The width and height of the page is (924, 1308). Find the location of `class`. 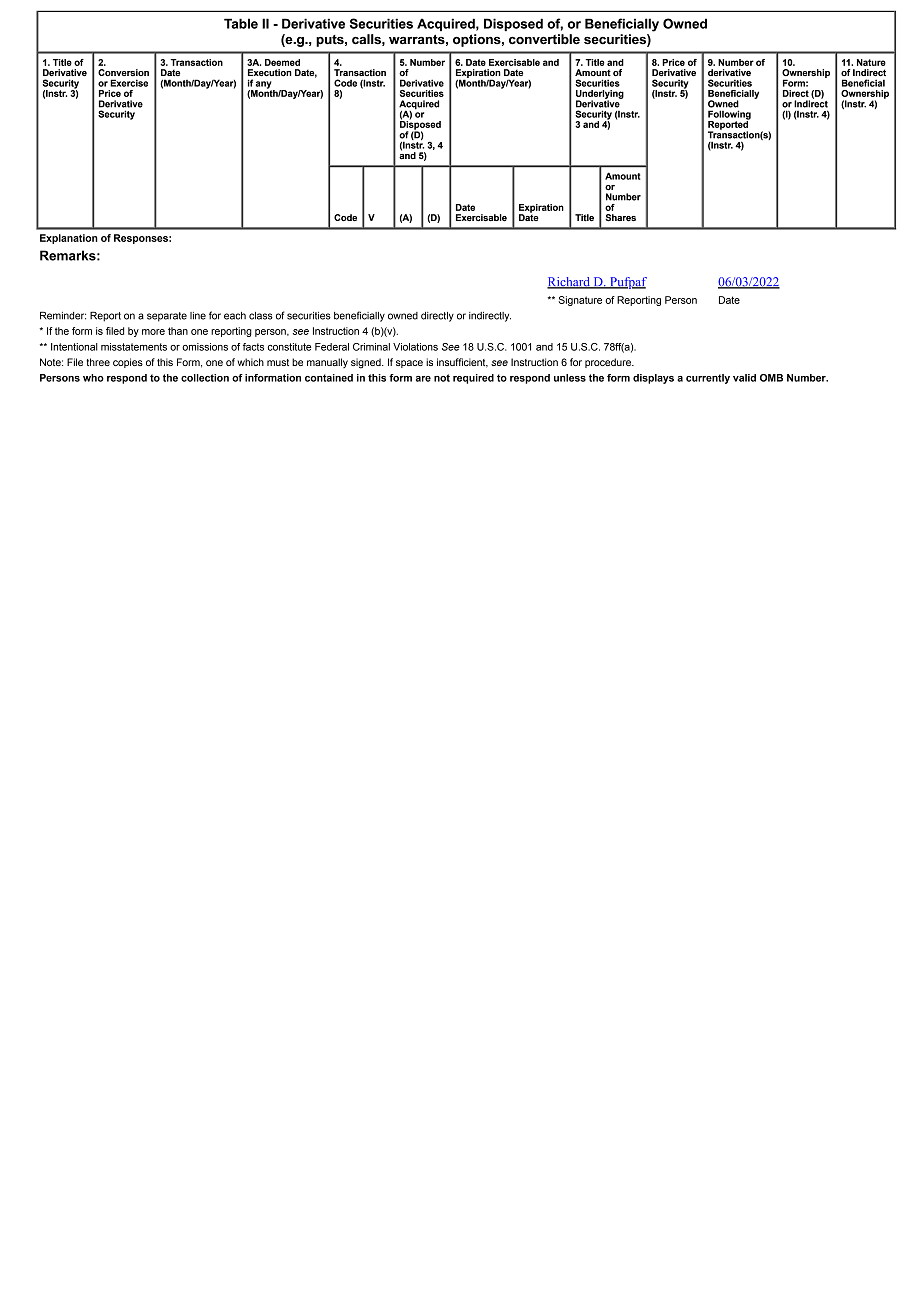

class is located at coordinates (261, 316).
